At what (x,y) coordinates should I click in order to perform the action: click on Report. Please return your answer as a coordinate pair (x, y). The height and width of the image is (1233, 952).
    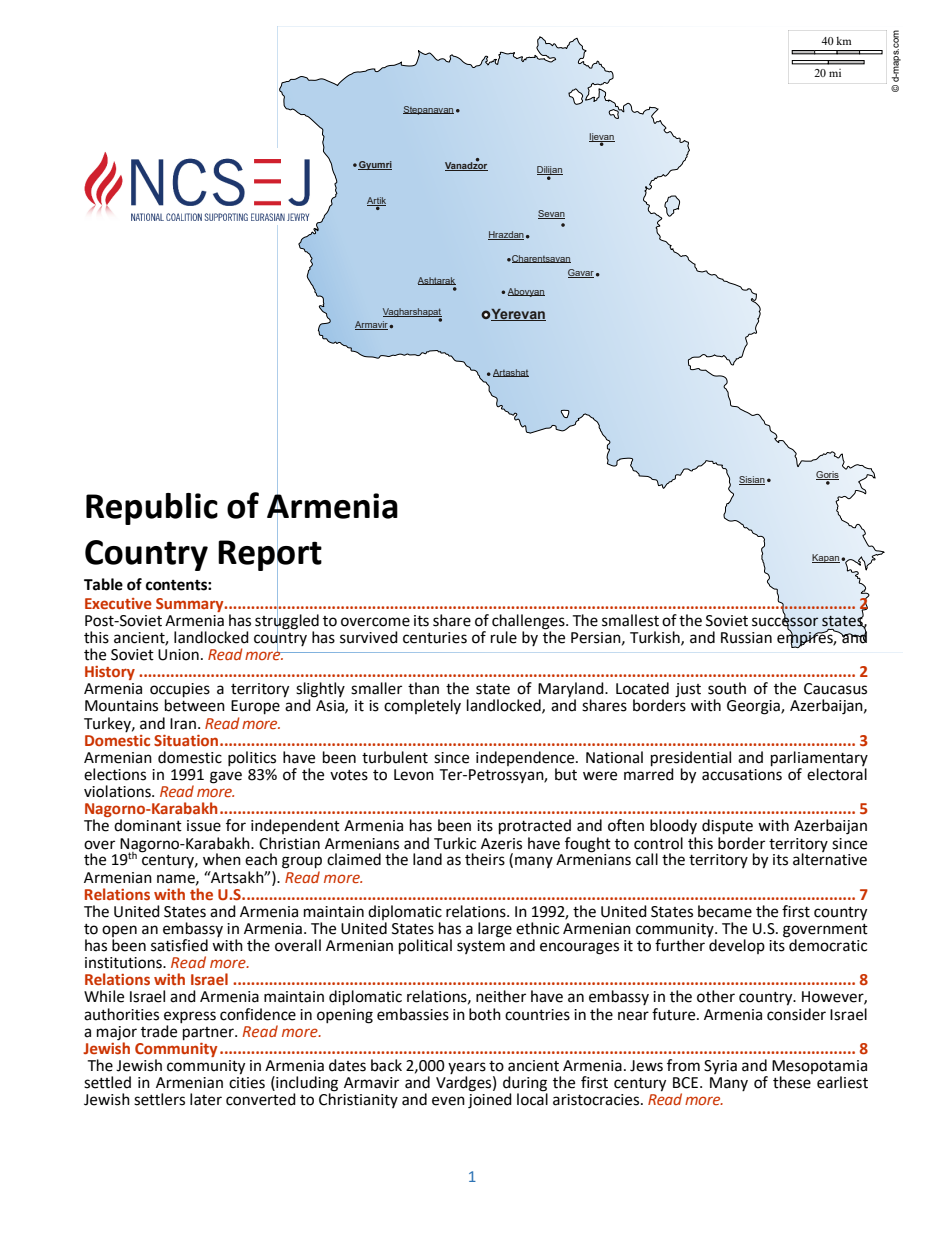
    Looking at the image, I should click on (270, 555).
